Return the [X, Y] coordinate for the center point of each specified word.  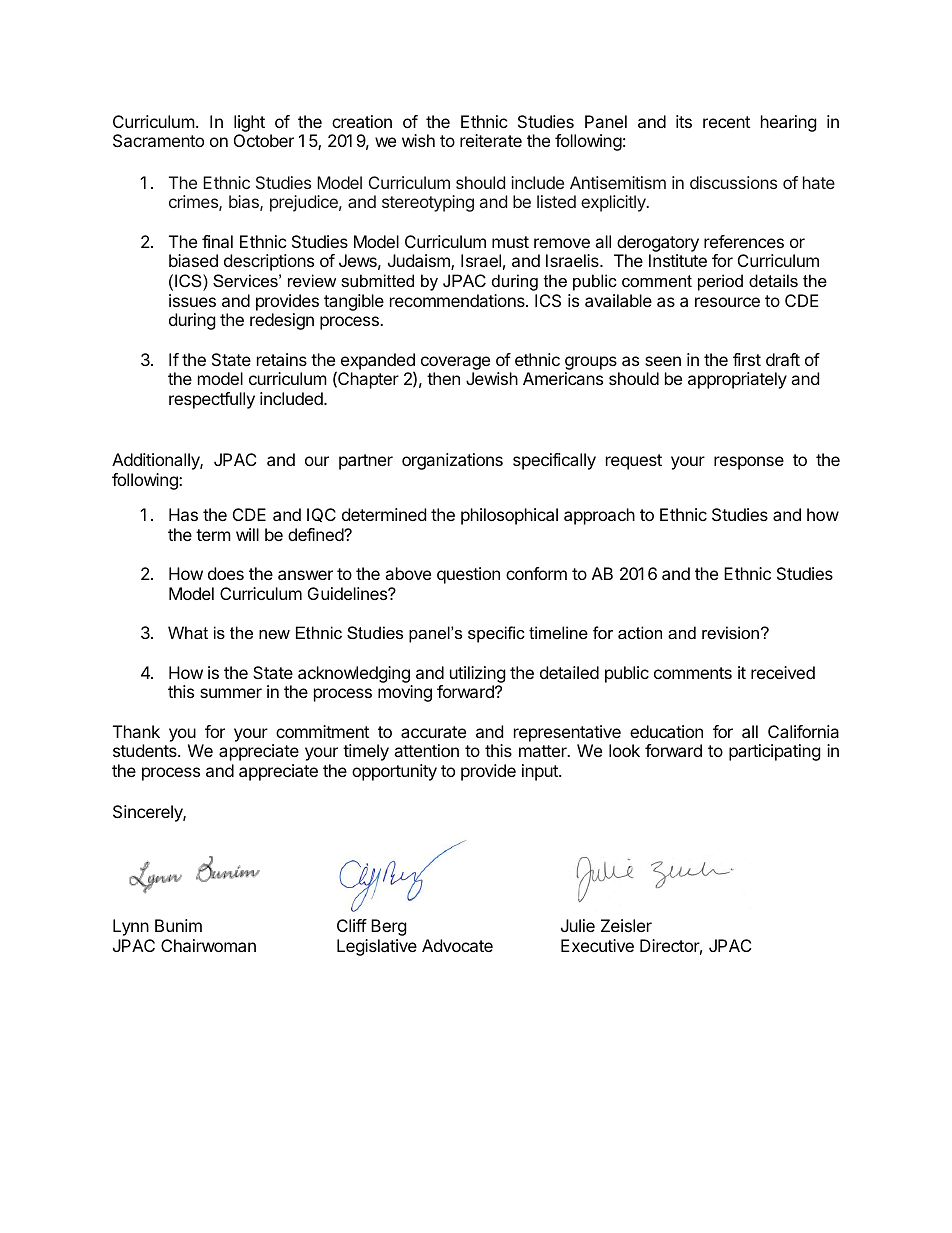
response [749, 463]
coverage [455, 363]
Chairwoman [208, 945]
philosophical [509, 516]
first [747, 359]
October [264, 140]
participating [775, 752]
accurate [433, 732]
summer [231, 693]
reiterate [491, 140]
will [247, 534]
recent [726, 122]
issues [192, 300]
